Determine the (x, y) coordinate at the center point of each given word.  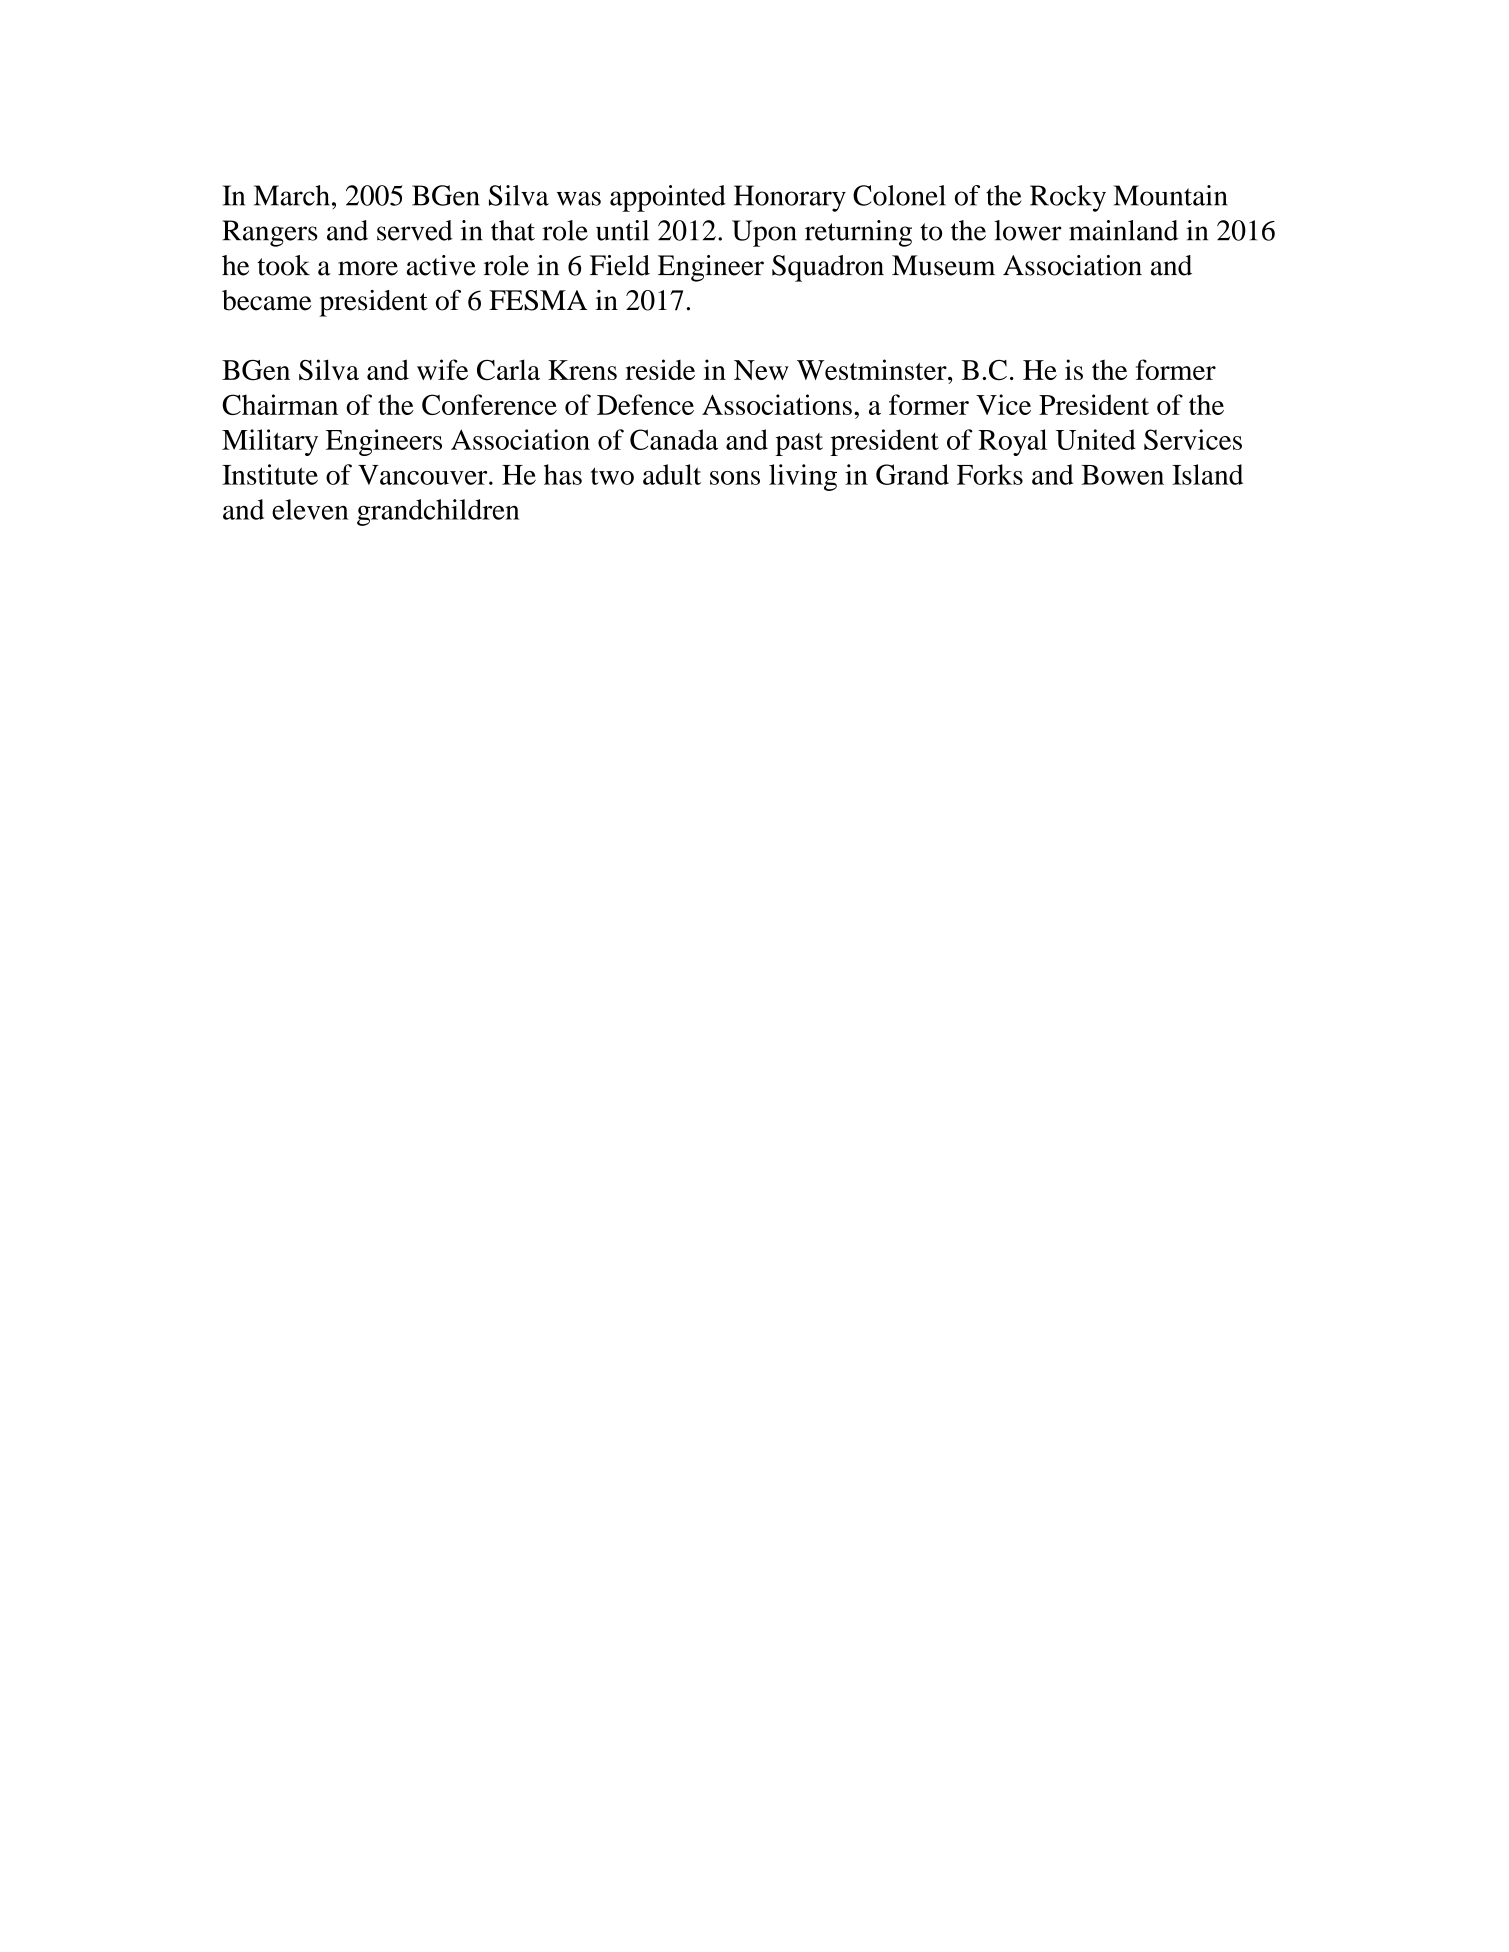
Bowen (1123, 475)
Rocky (1068, 198)
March (292, 195)
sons (735, 478)
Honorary (790, 198)
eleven (310, 509)
